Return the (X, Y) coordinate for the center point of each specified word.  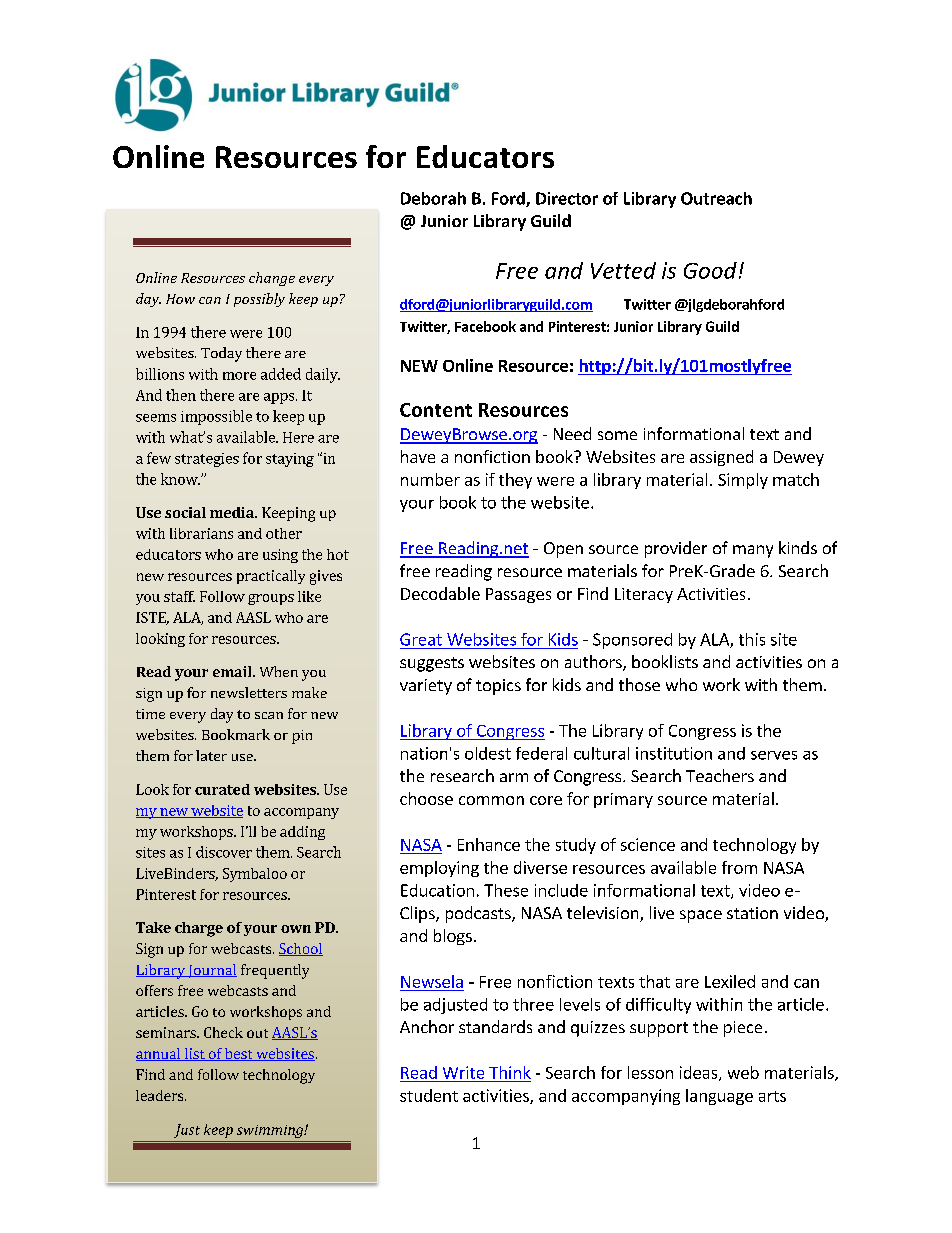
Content (436, 410)
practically (271, 577)
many (753, 551)
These (506, 890)
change (272, 279)
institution (674, 753)
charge (199, 929)
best (239, 1054)
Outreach (716, 198)
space (701, 916)
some (617, 435)
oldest (488, 753)
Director (567, 198)
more (239, 376)
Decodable (440, 593)
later (211, 755)
